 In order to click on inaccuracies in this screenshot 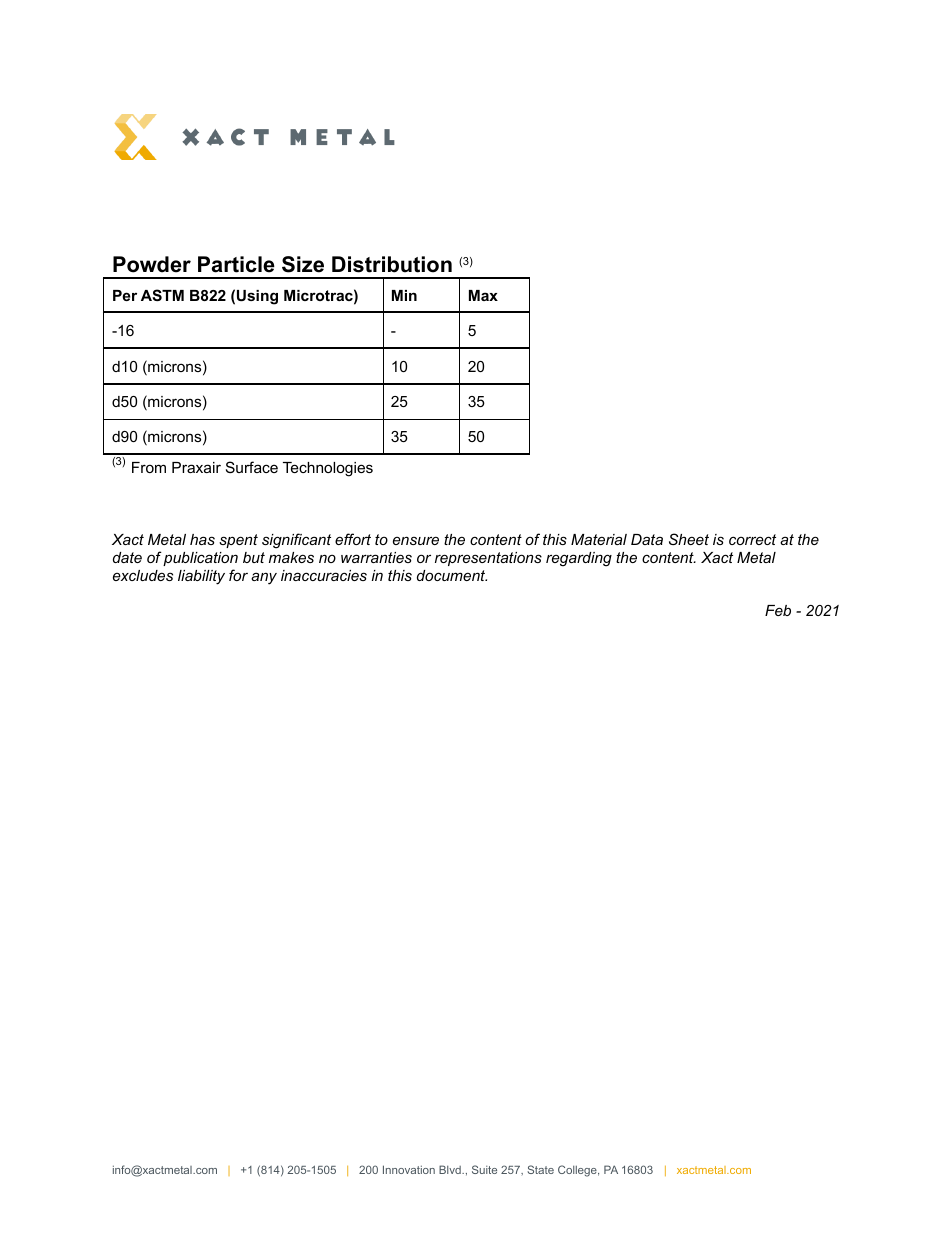, I will do `click(324, 575)`.
